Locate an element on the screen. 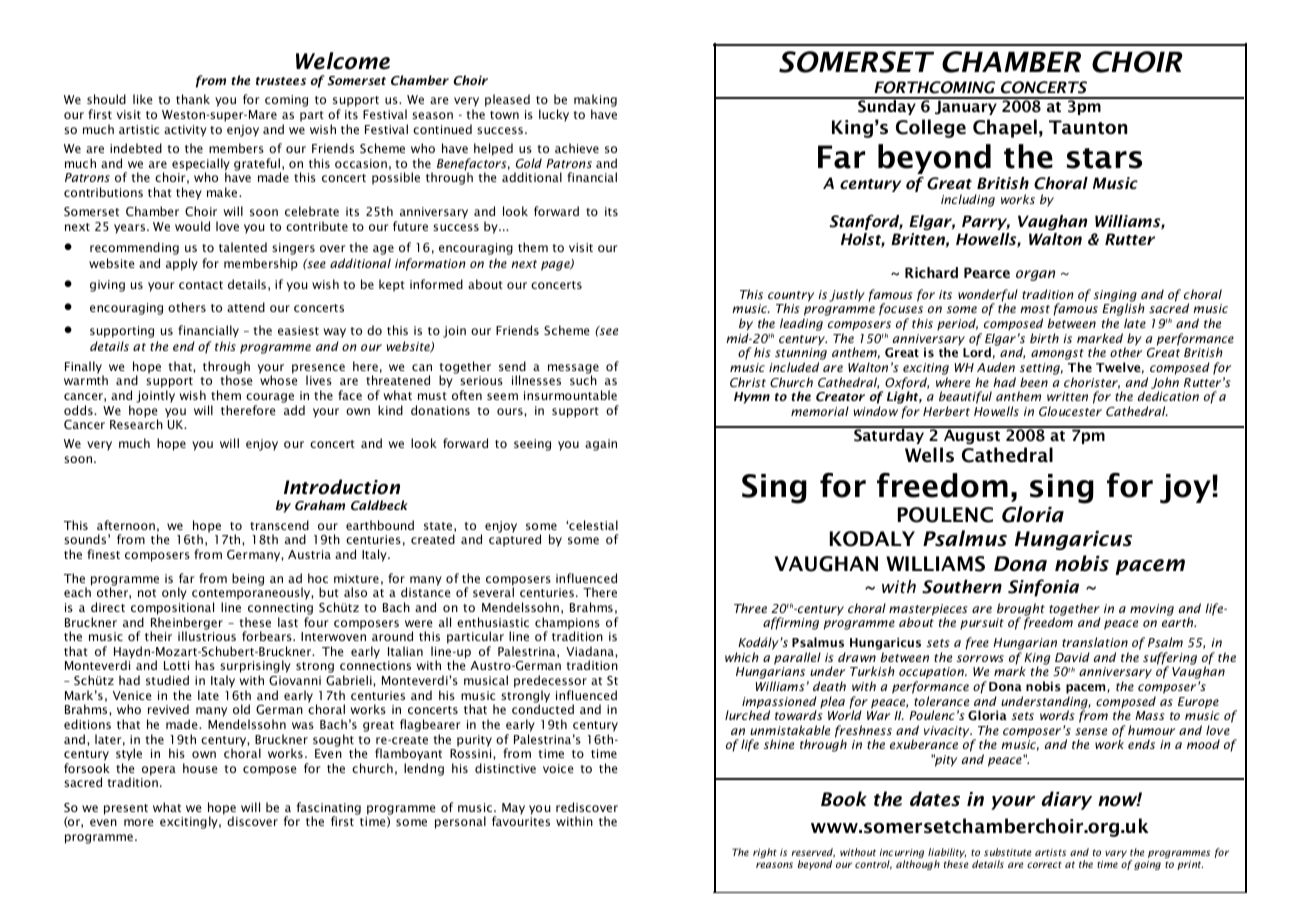  Gloucester is located at coordinates (1070, 411).
